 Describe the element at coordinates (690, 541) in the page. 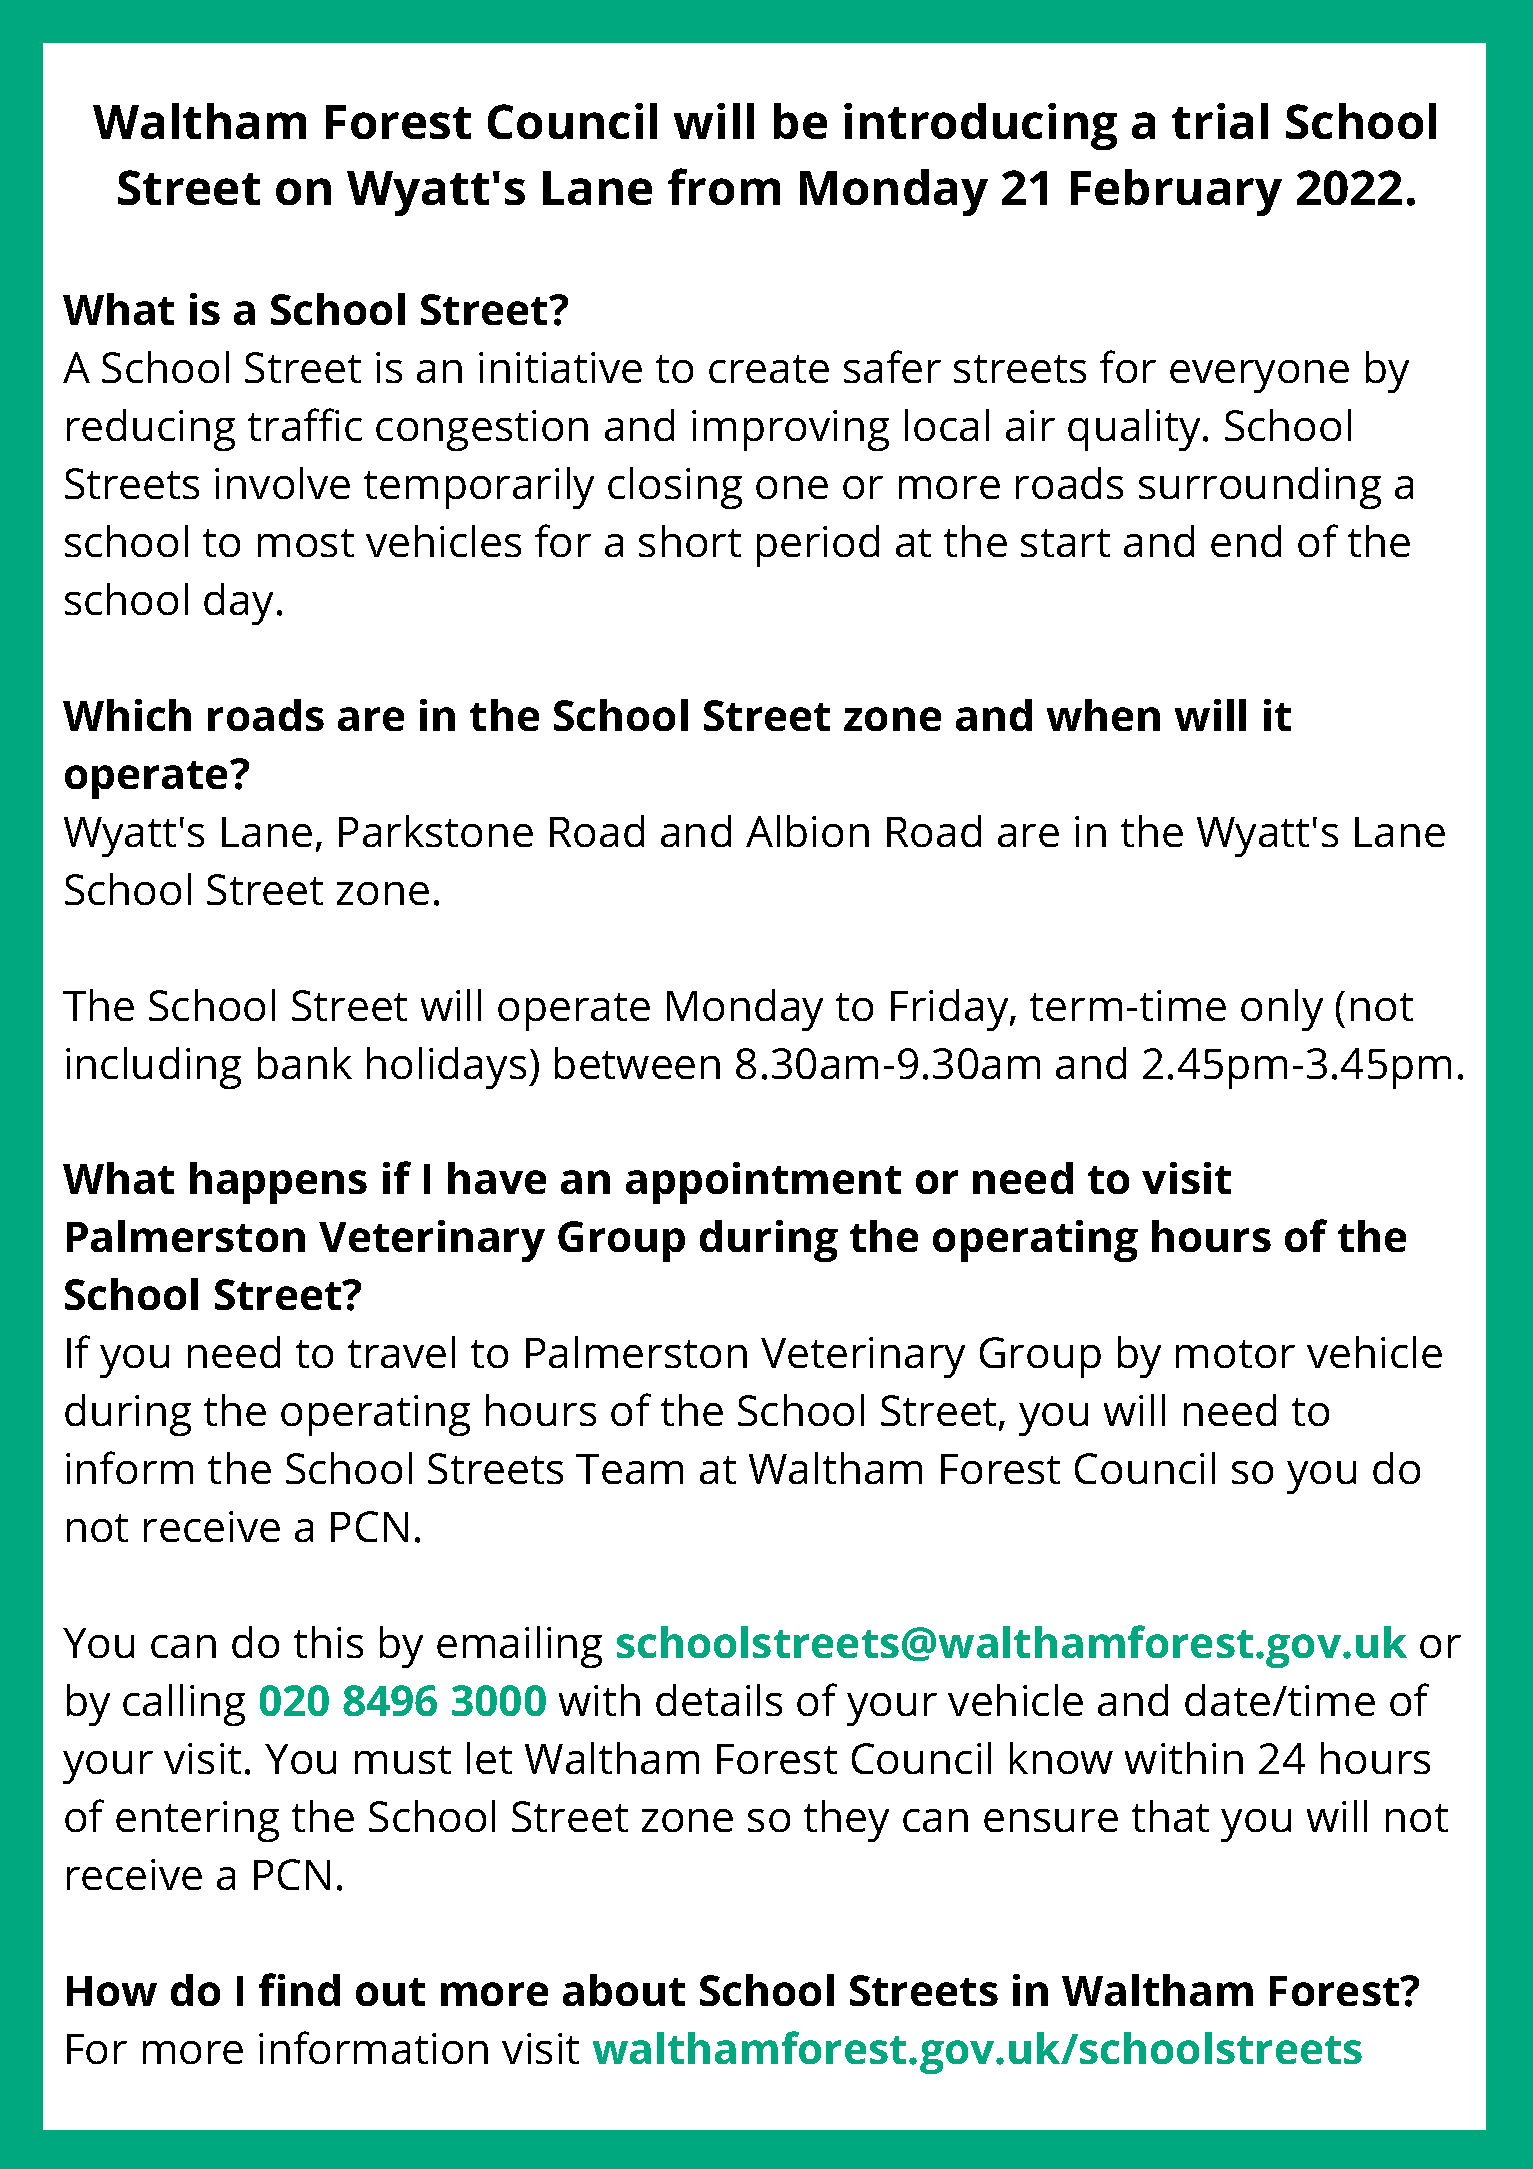

I see `short` at that location.
